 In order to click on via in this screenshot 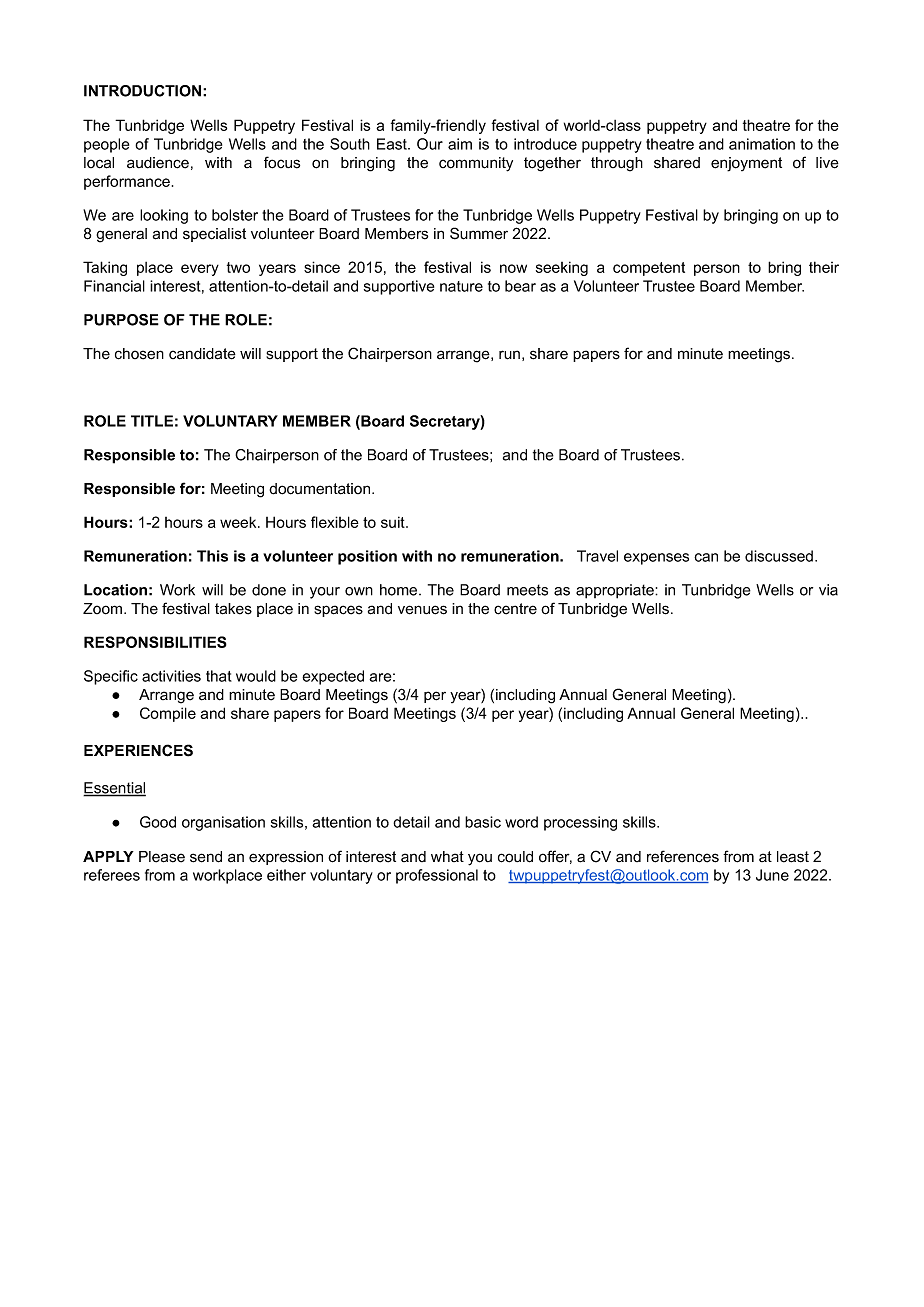, I will do `click(828, 590)`.
